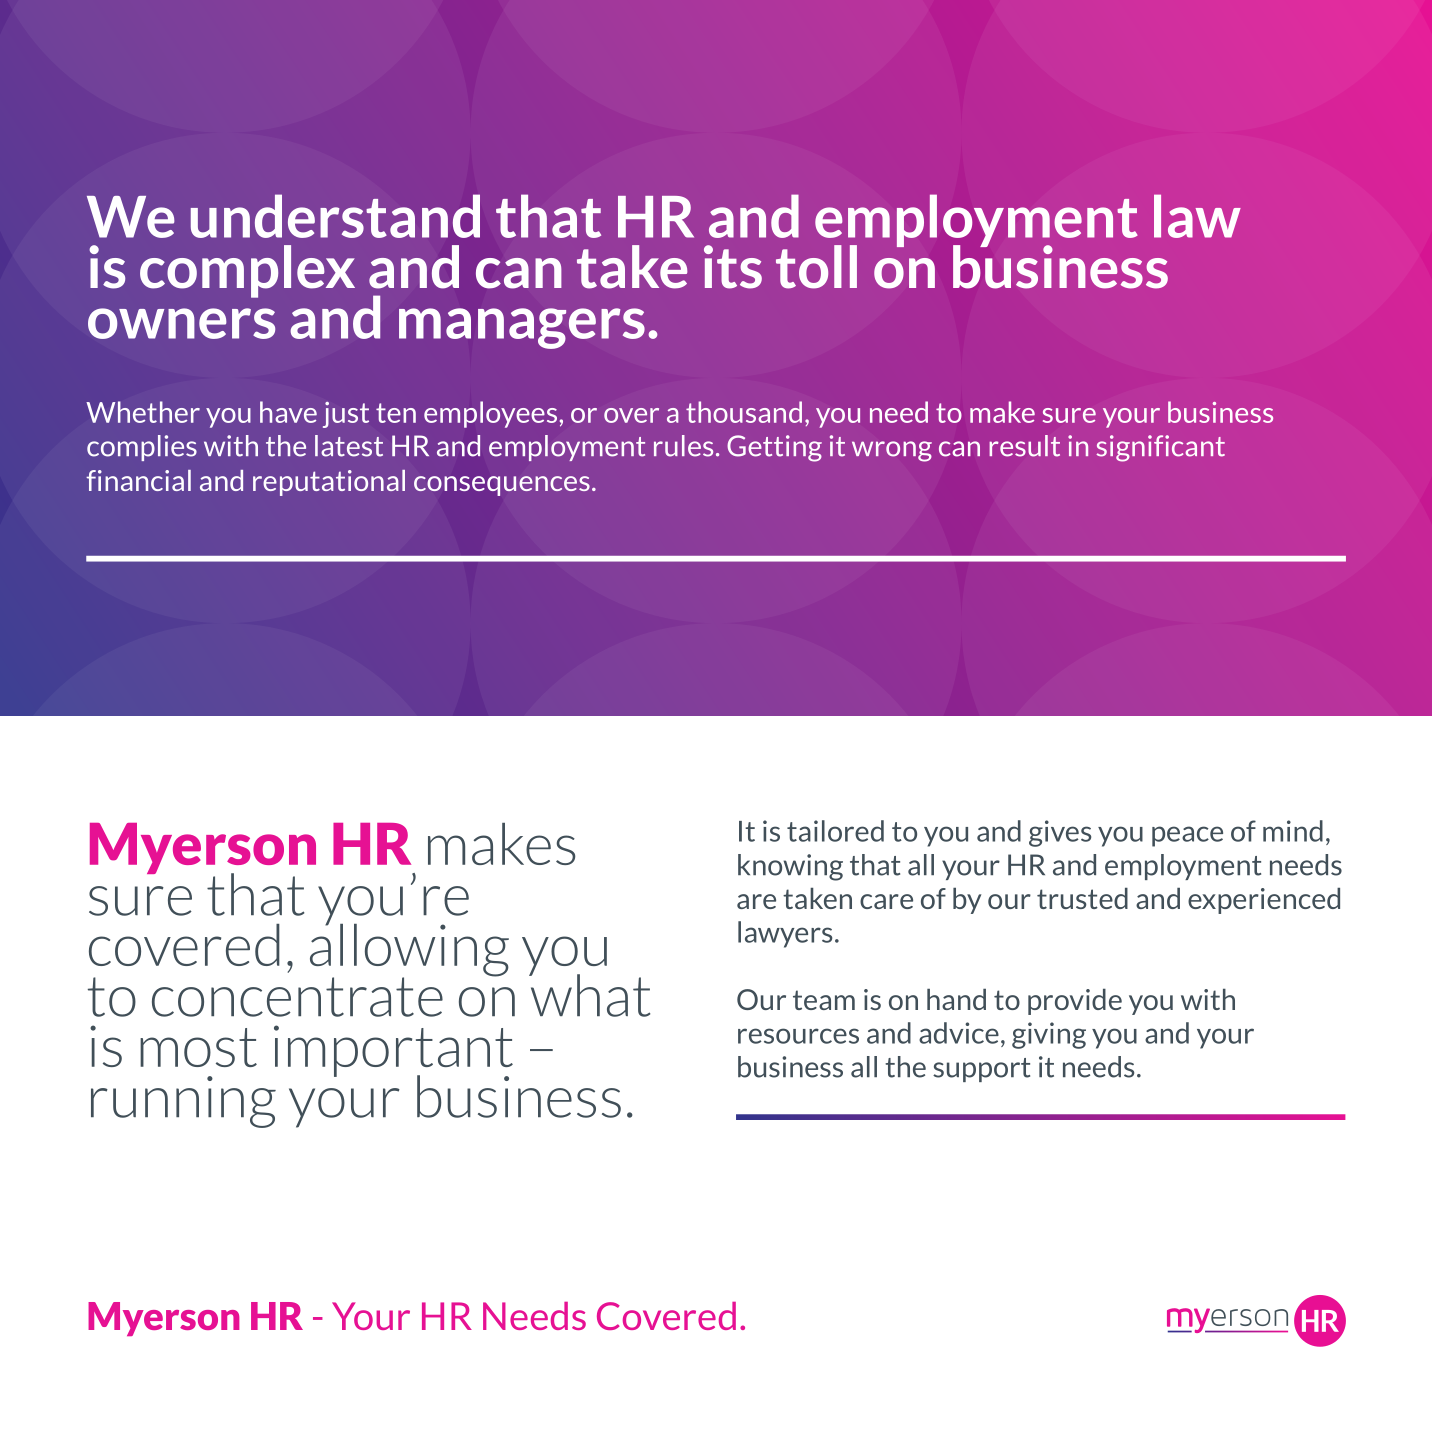  What do you see at coordinates (1187, 836) in the screenshot?
I see `peace` at bounding box center [1187, 836].
